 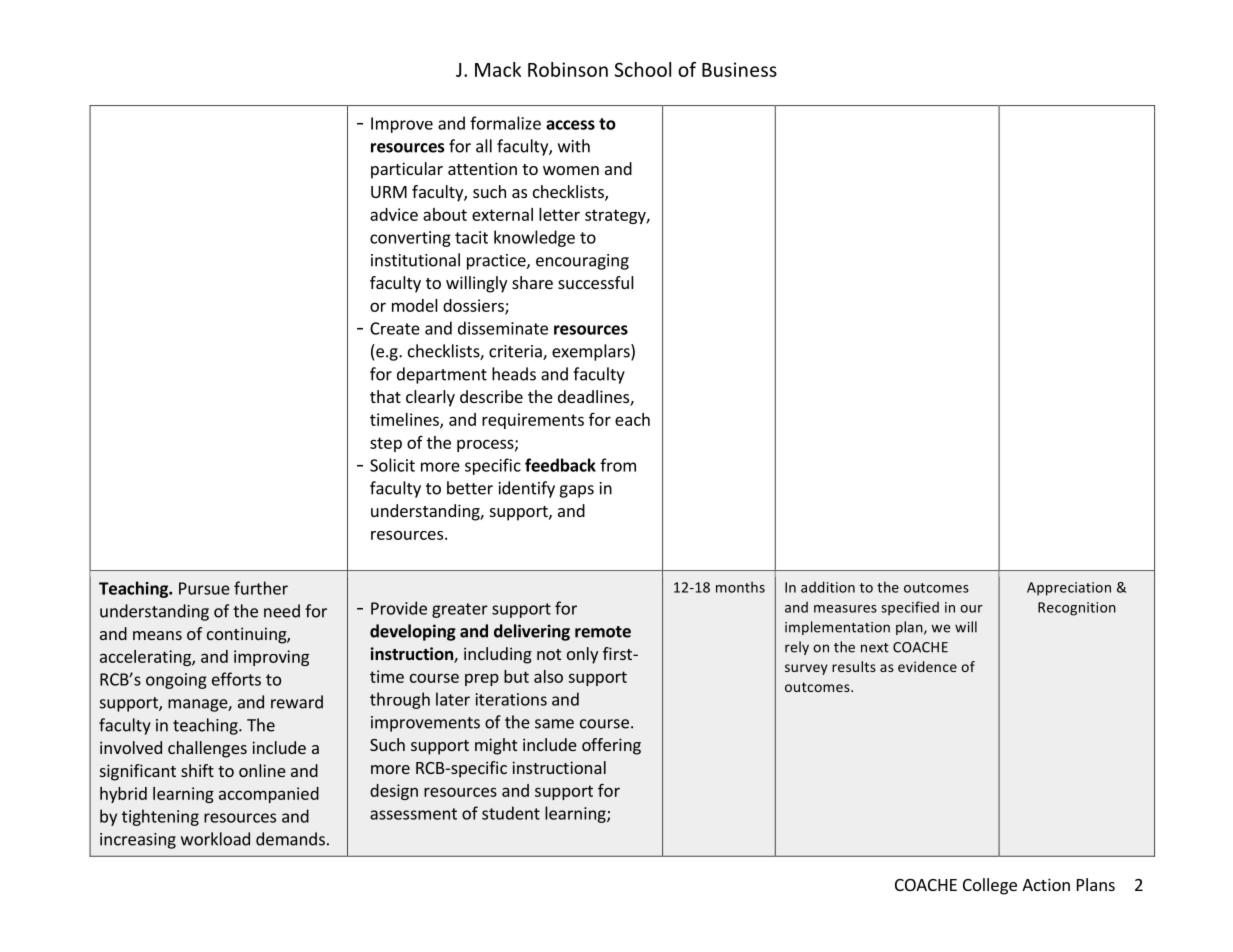 I want to click on Robinson, so click(x=568, y=69).
